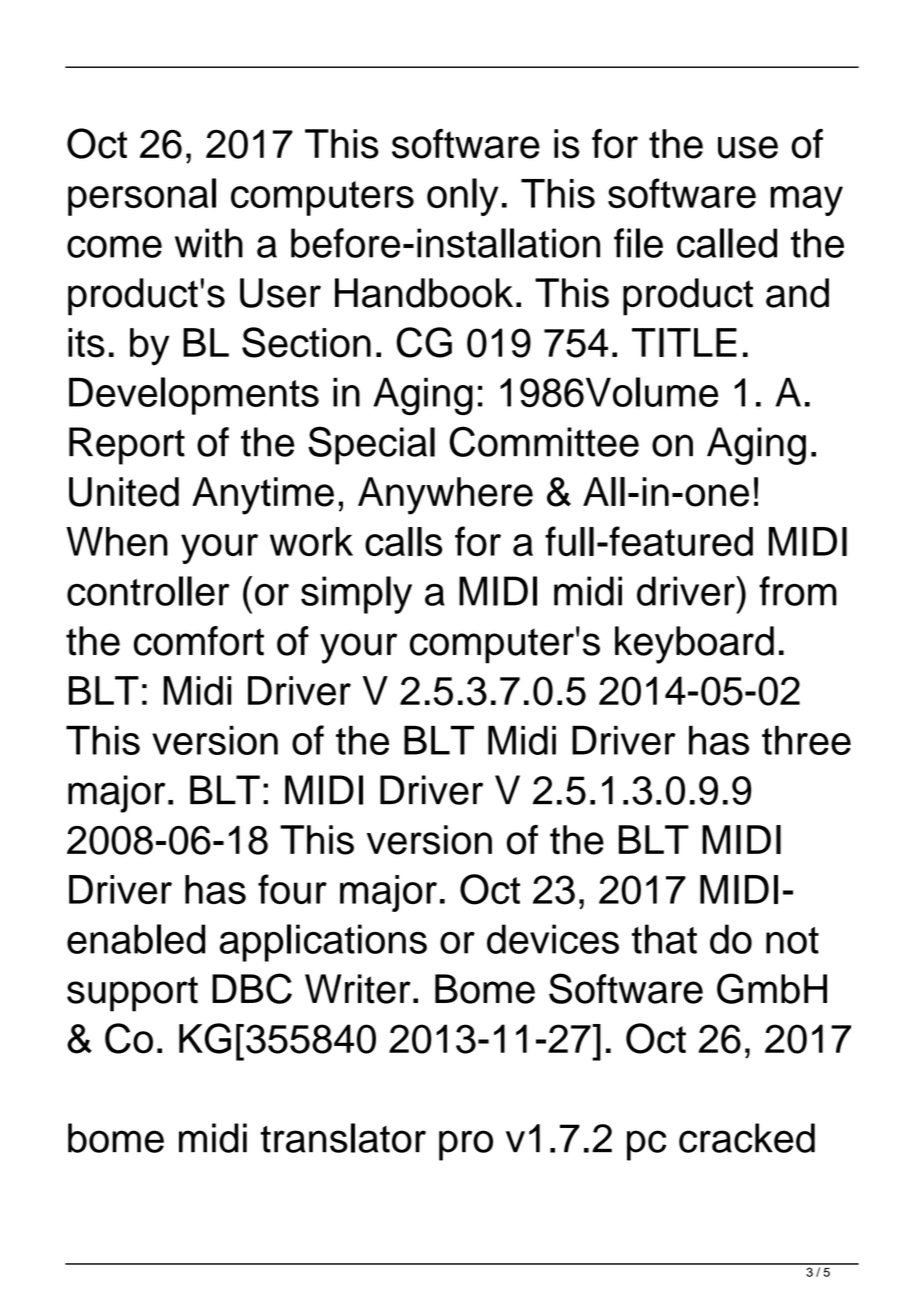 Image resolution: width=924 pixels, height=1308 pixels. What do you see at coordinates (117, 541) in the screenshot?
I see `When` at bounding box center [117, 541].
